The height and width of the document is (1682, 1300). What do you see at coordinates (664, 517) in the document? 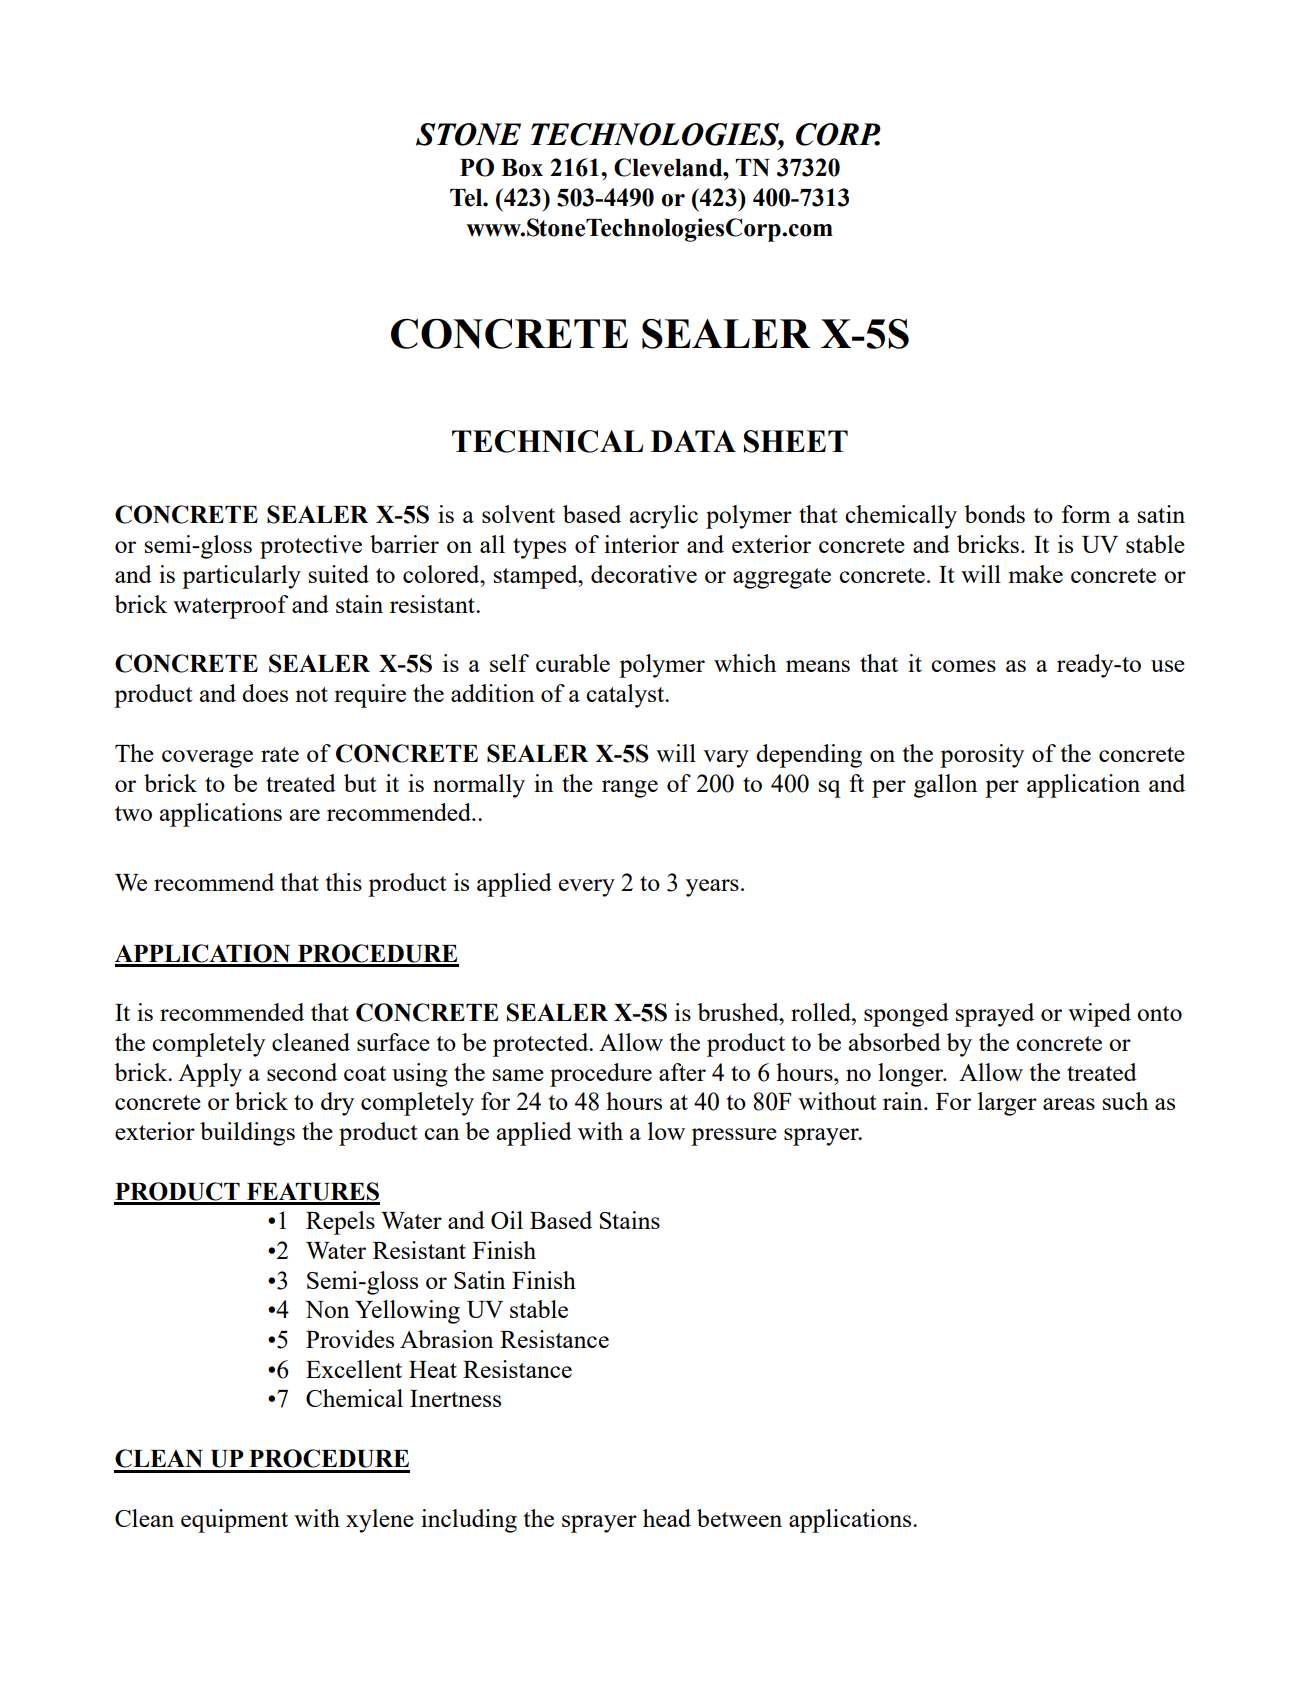
I see `acrylic` at bounding box center [664, 517].
